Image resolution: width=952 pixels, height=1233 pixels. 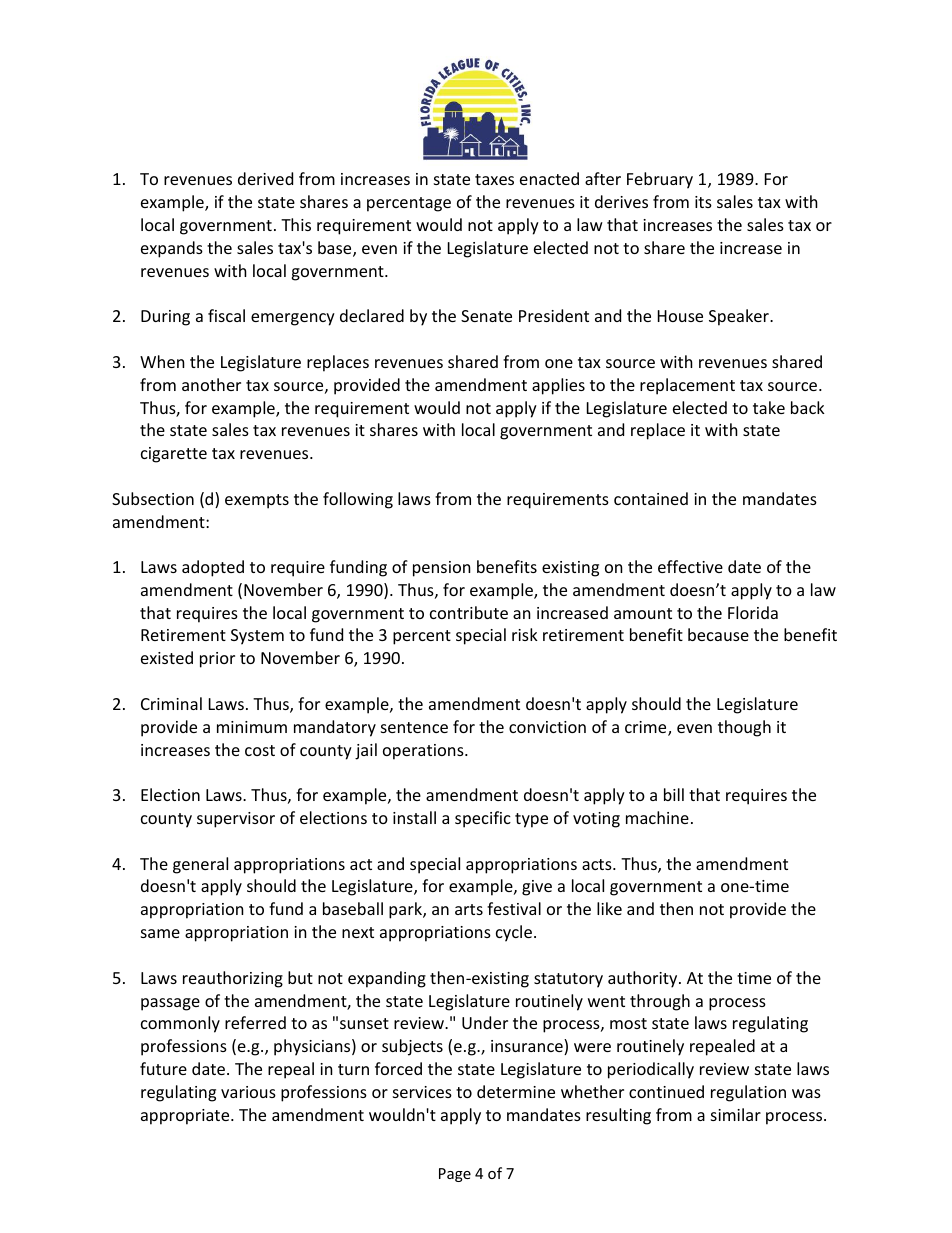 What do you see at coordinates (424, 752) in the image?
I see `operations` at bounding box center [424, 752].
